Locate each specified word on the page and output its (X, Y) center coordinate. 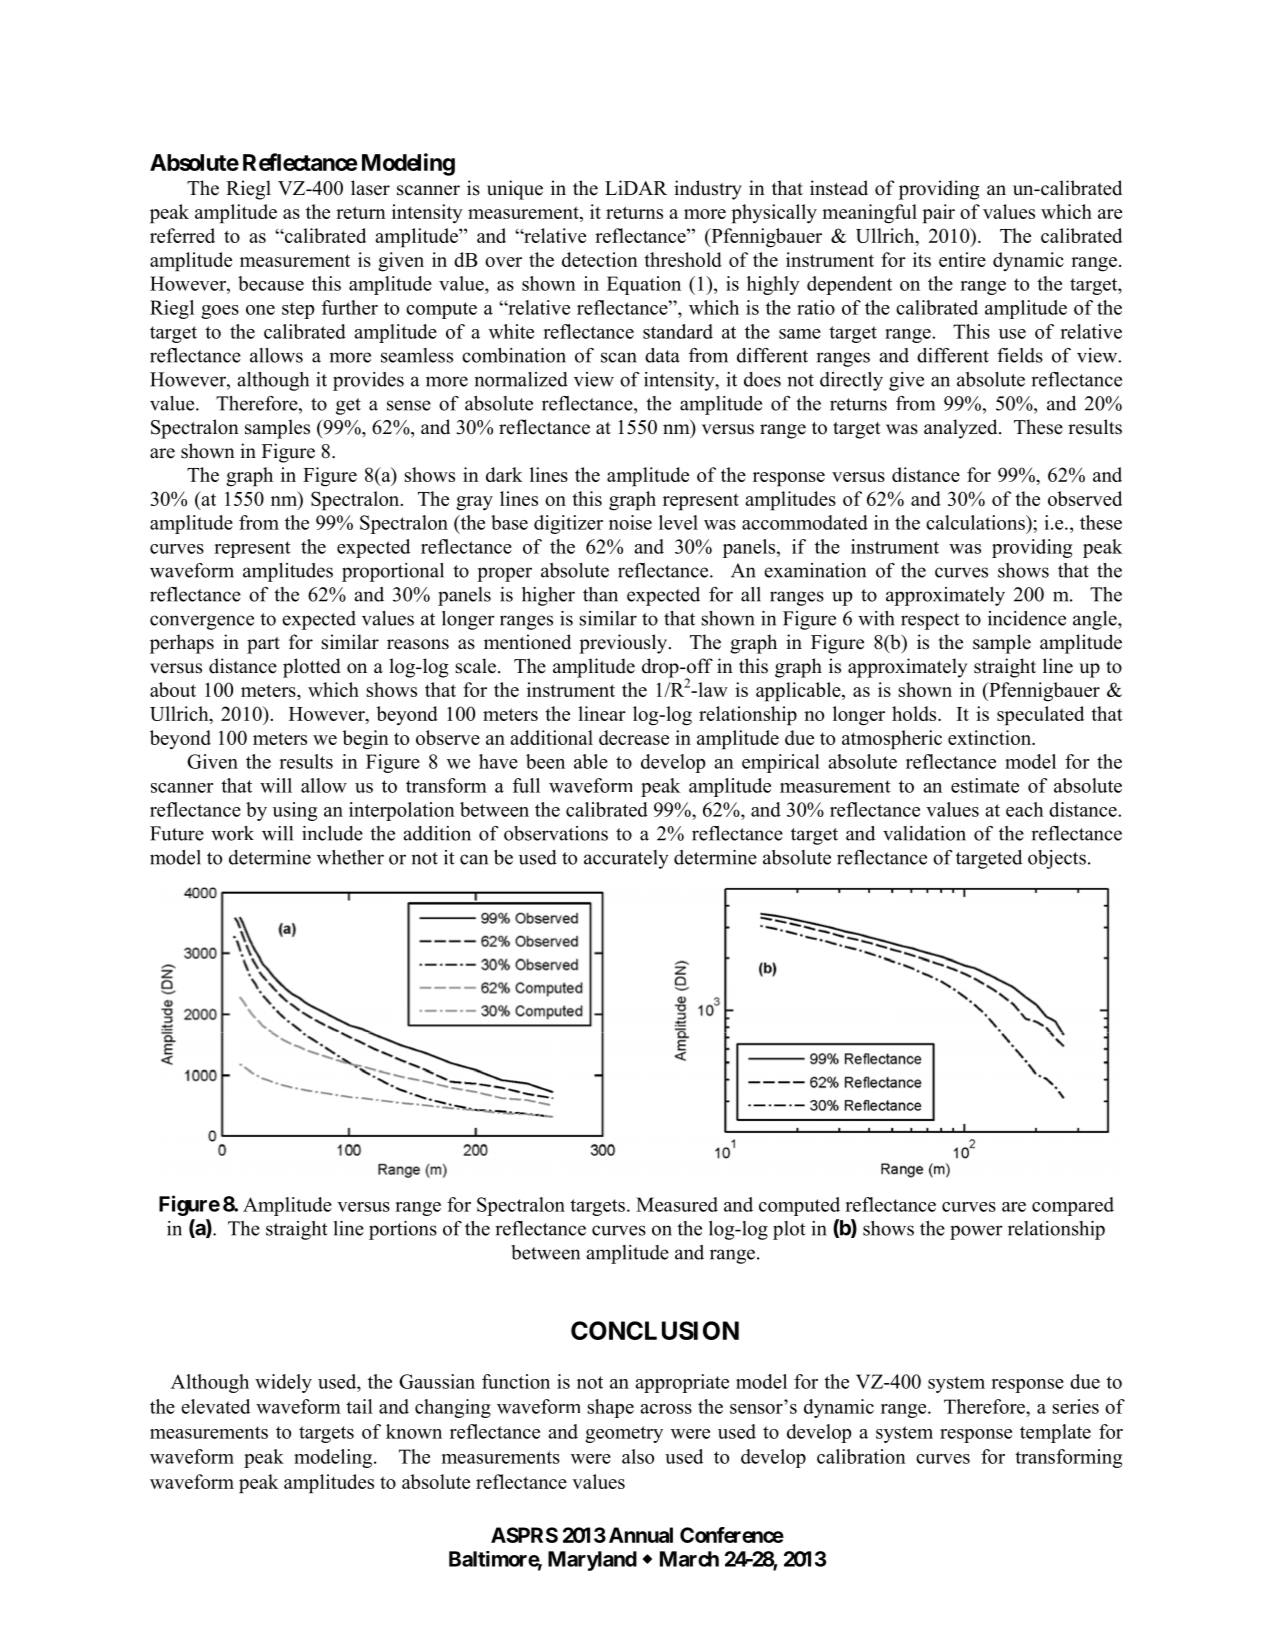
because (271, 283)
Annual (641, 1535)
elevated (215, 1406)
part (263, 645)
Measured (677, 1204)
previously (624, 644)
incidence (1027, 618)
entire (962, 259)
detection (600, 259)
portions (403, 1230)
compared (1073, 1206)
